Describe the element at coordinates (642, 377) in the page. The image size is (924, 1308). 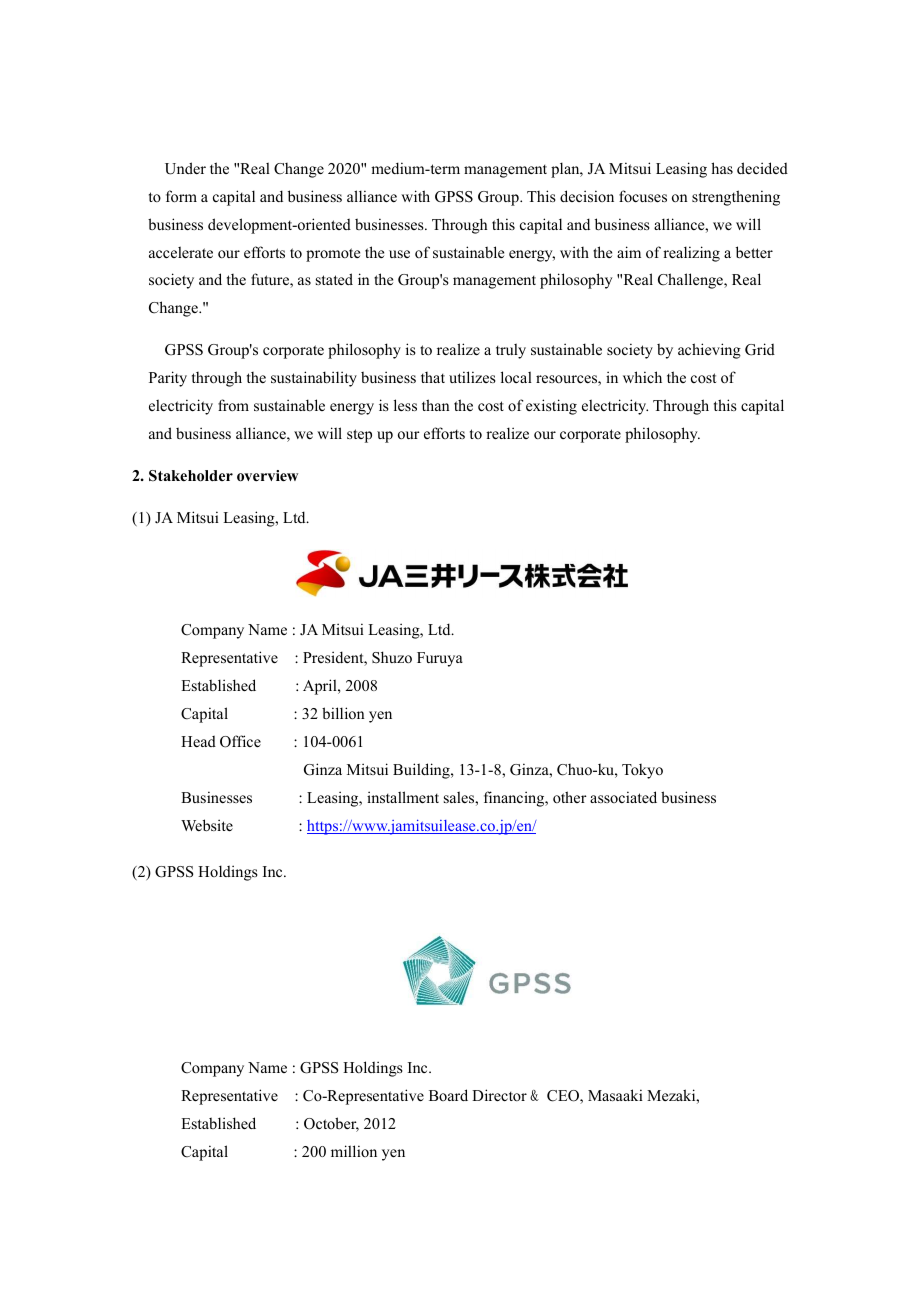
I see `which` at that location.
